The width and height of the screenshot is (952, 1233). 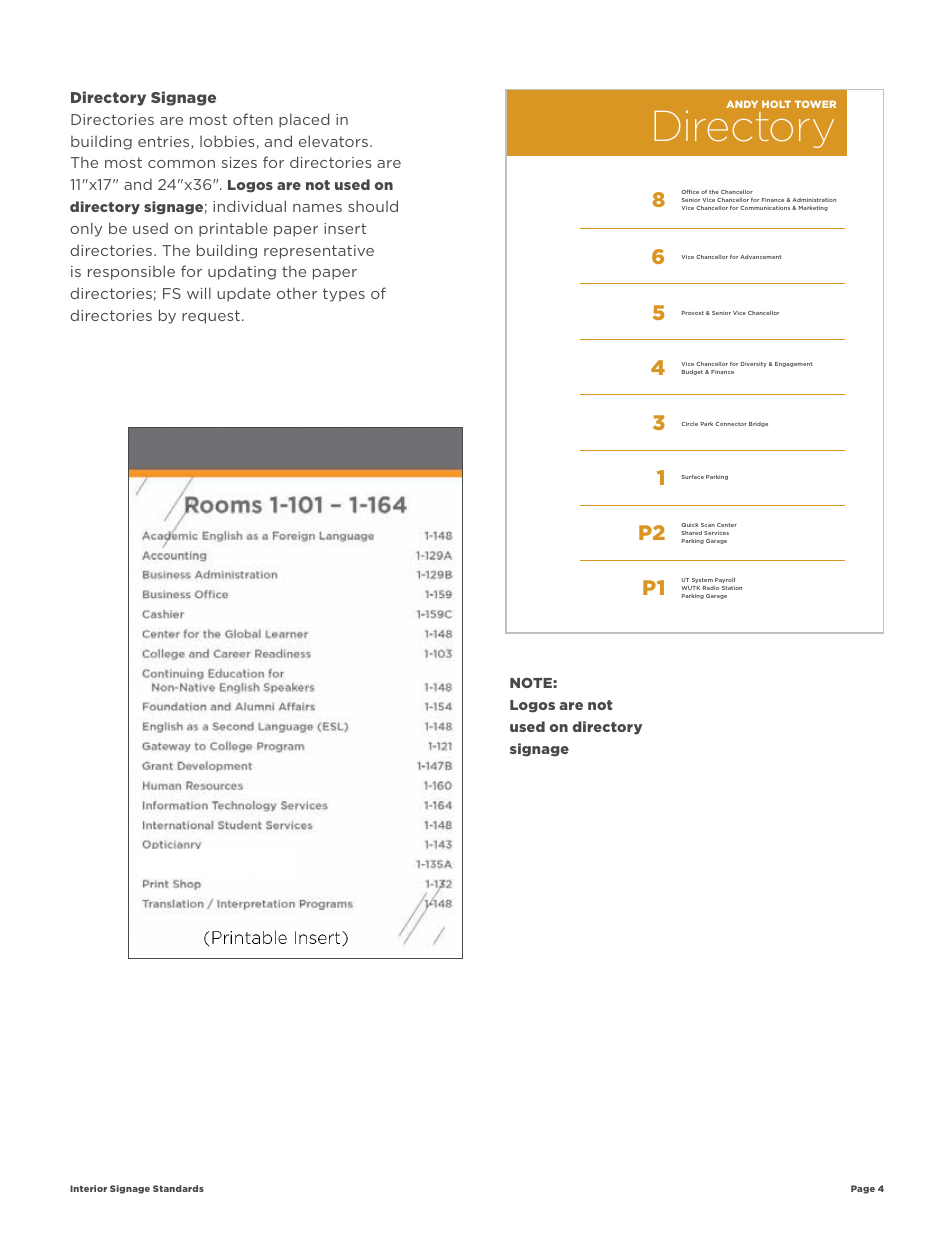 What do you see at coordinates (88, 1188) in the screenshot?
I see `Interior` at bounding box center [88, 1188].
